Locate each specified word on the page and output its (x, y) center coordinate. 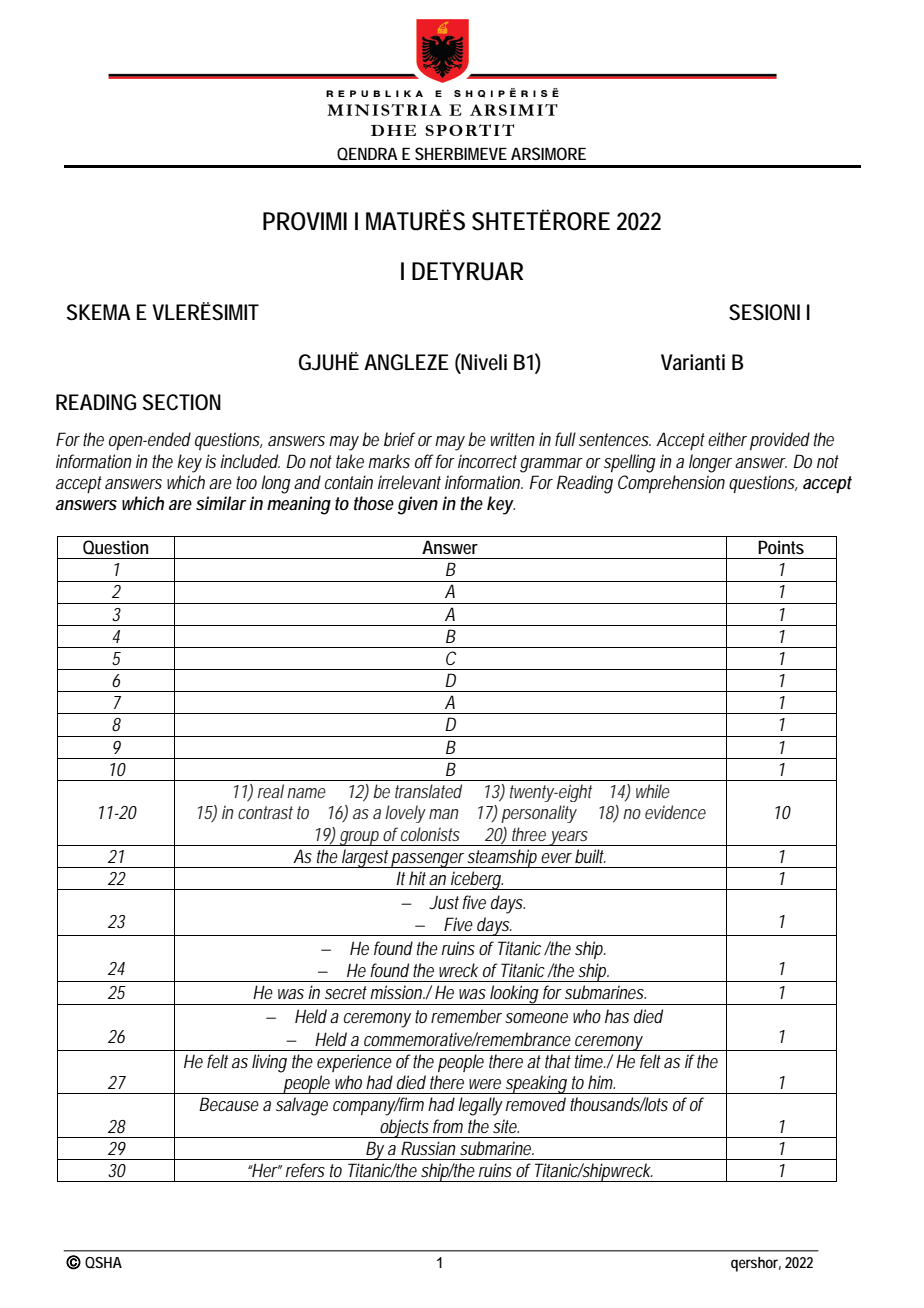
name (306, 793)
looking (514, 995)
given (418, 505)
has (617, 1016)
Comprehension (671, 484)
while (653, 791)
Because (229, 1104)
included (249, 461)
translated (428, 791)
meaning (299, 505)
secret (346, 992)
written (513, 439)
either (727, 439)
